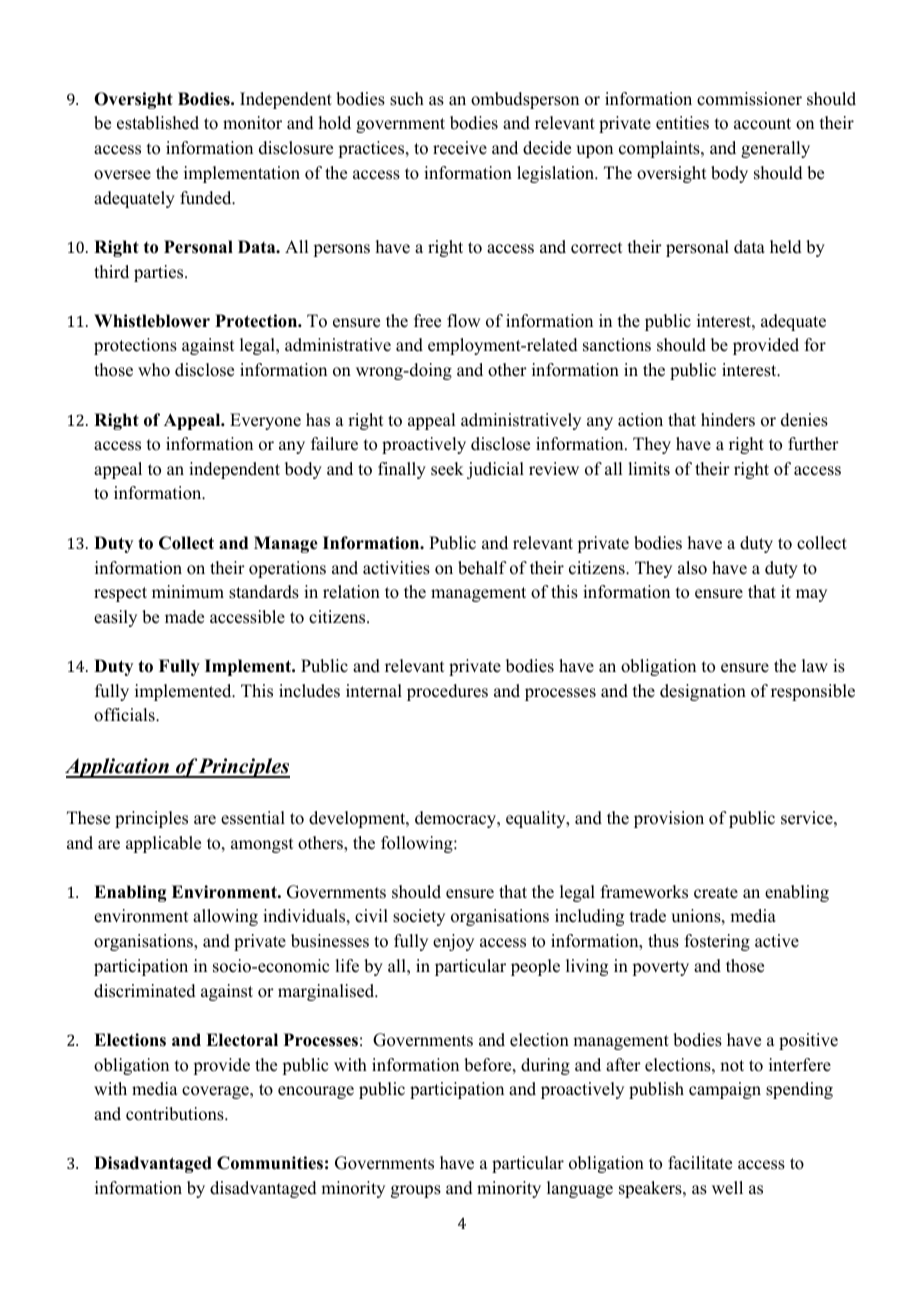  Describe the element at coordinates (416, 1191) in the screenshot. I see `groups` at that location.
